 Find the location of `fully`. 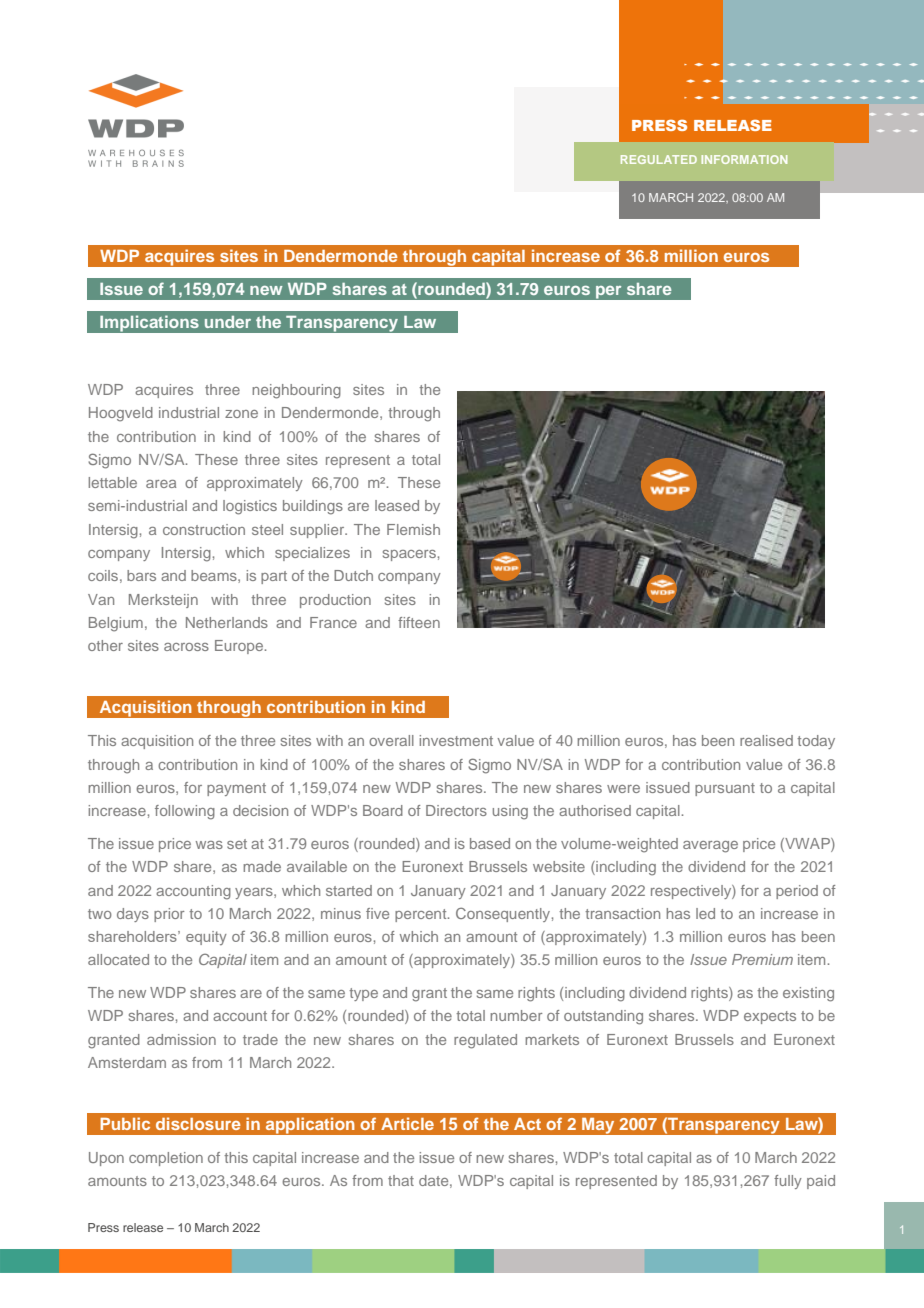

fully is located at coordinates (788, 1182).
